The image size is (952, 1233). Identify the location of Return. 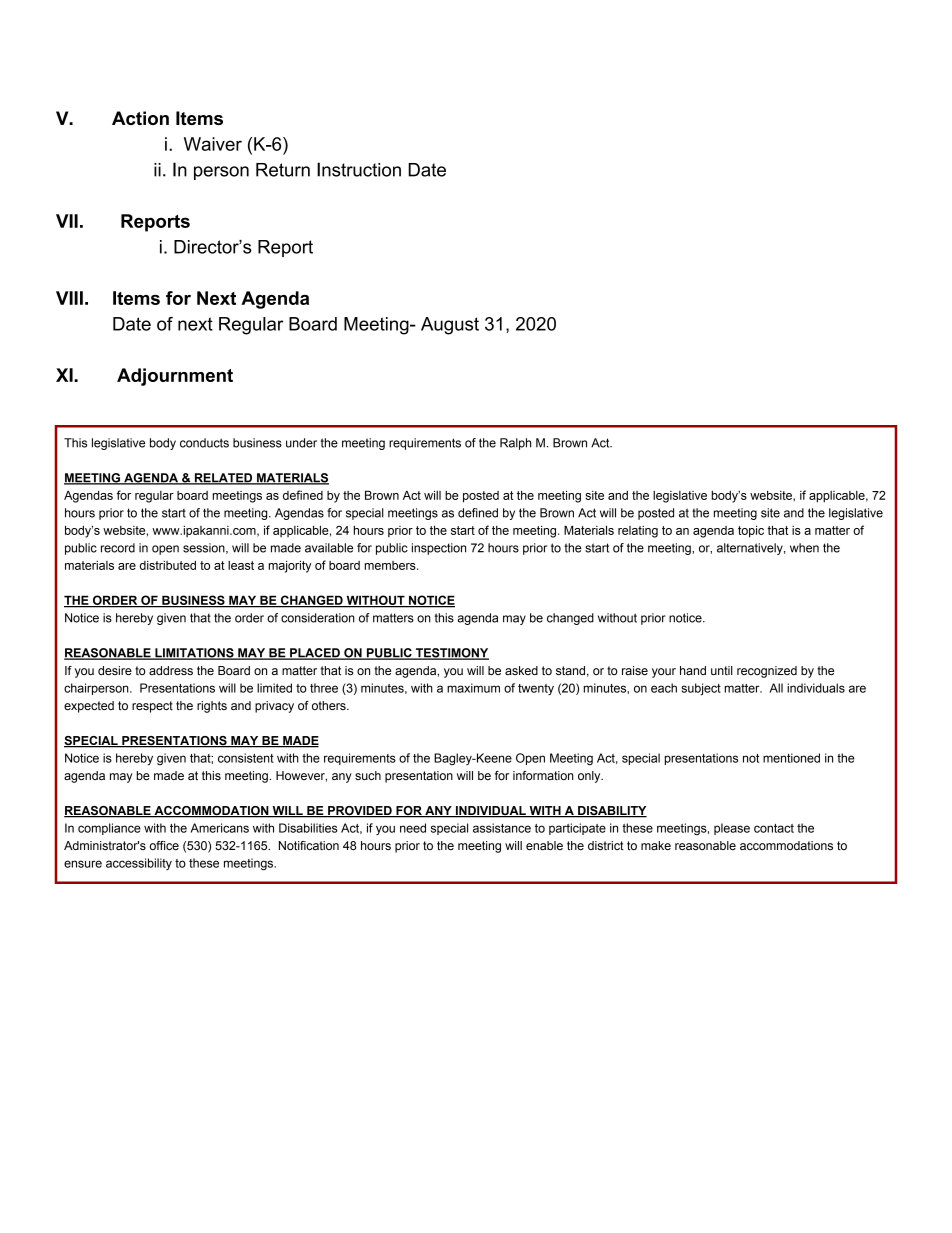
(283, 170).
